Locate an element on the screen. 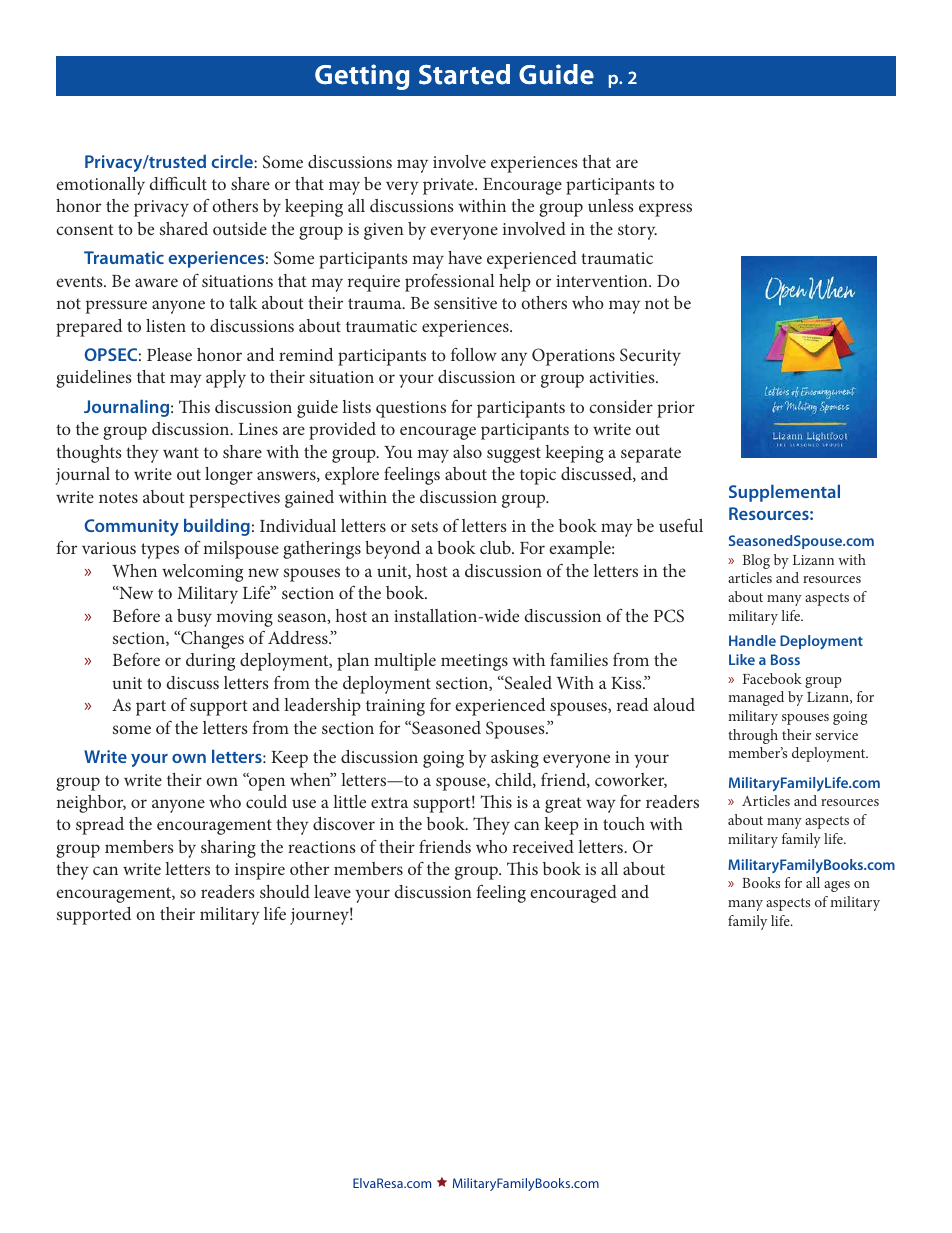 Image resolution: width=952 pixels, height=1233 pixels. sets is located at coordinates (424, 526).
